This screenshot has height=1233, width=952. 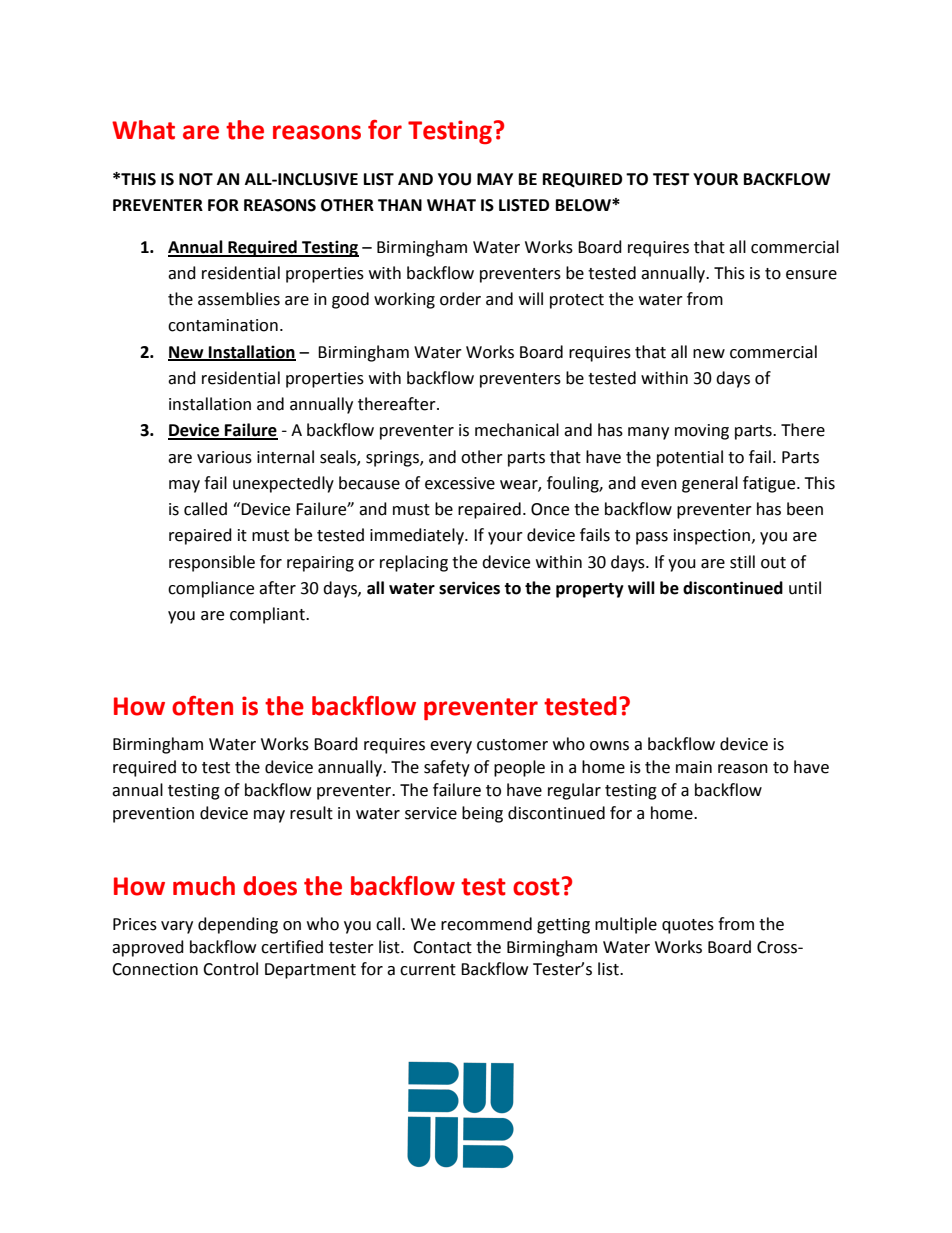 What do you see at coordinates (517, 430) in the screenshot?
I see `mechanical` at bounding box center [517, 430].
